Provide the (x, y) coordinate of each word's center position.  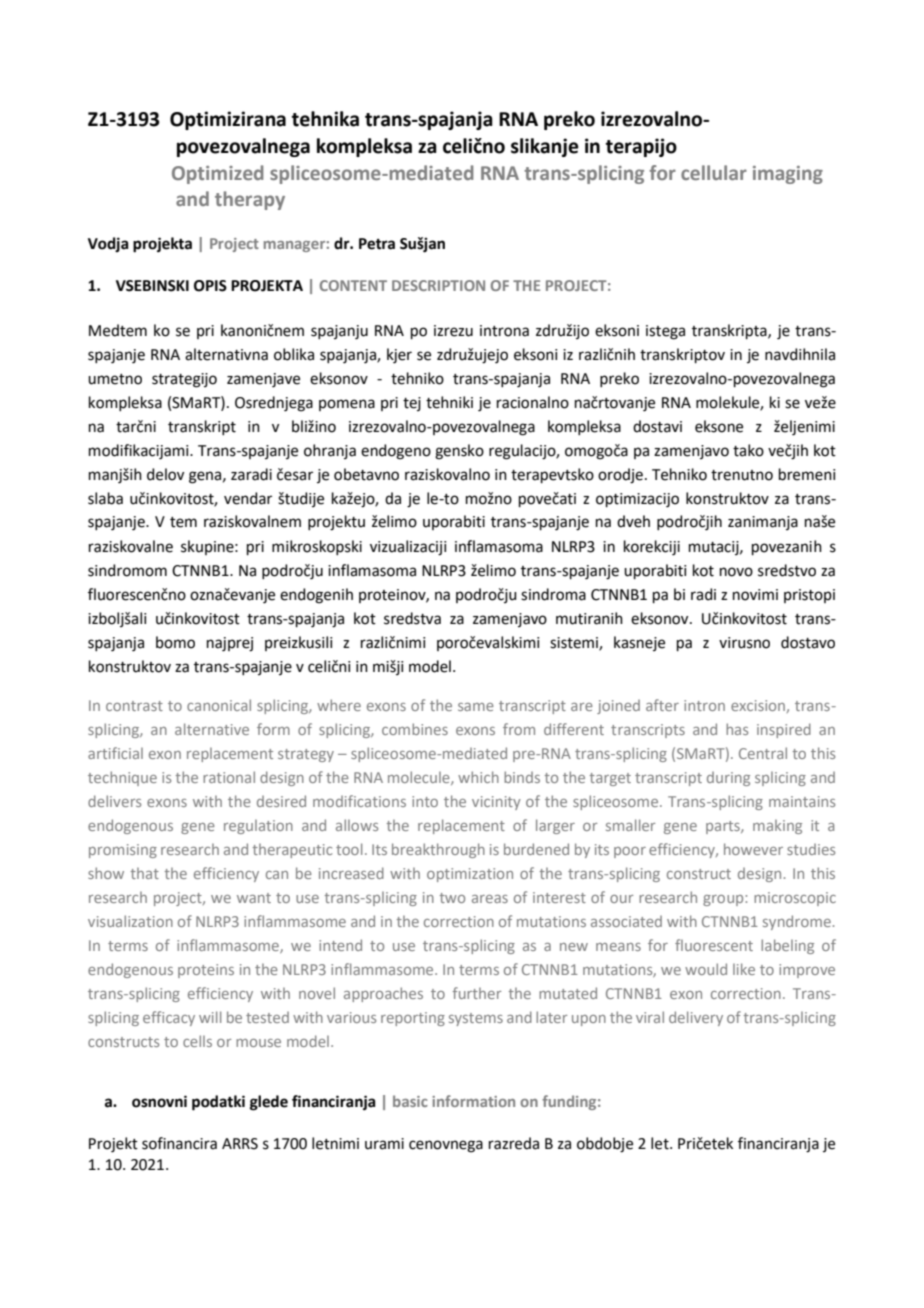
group (724, 900)
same (476, 707)
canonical (219, 705)
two (452, 898)
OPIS (210, 286)
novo (736, 572)
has (737, 729)
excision (758, 705)
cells (197, 1041)
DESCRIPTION (438, 285)
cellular (714, 172)
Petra (377, 244)
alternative (212, 729)
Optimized (218, 174)
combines (415, 729)
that (144, 873)
